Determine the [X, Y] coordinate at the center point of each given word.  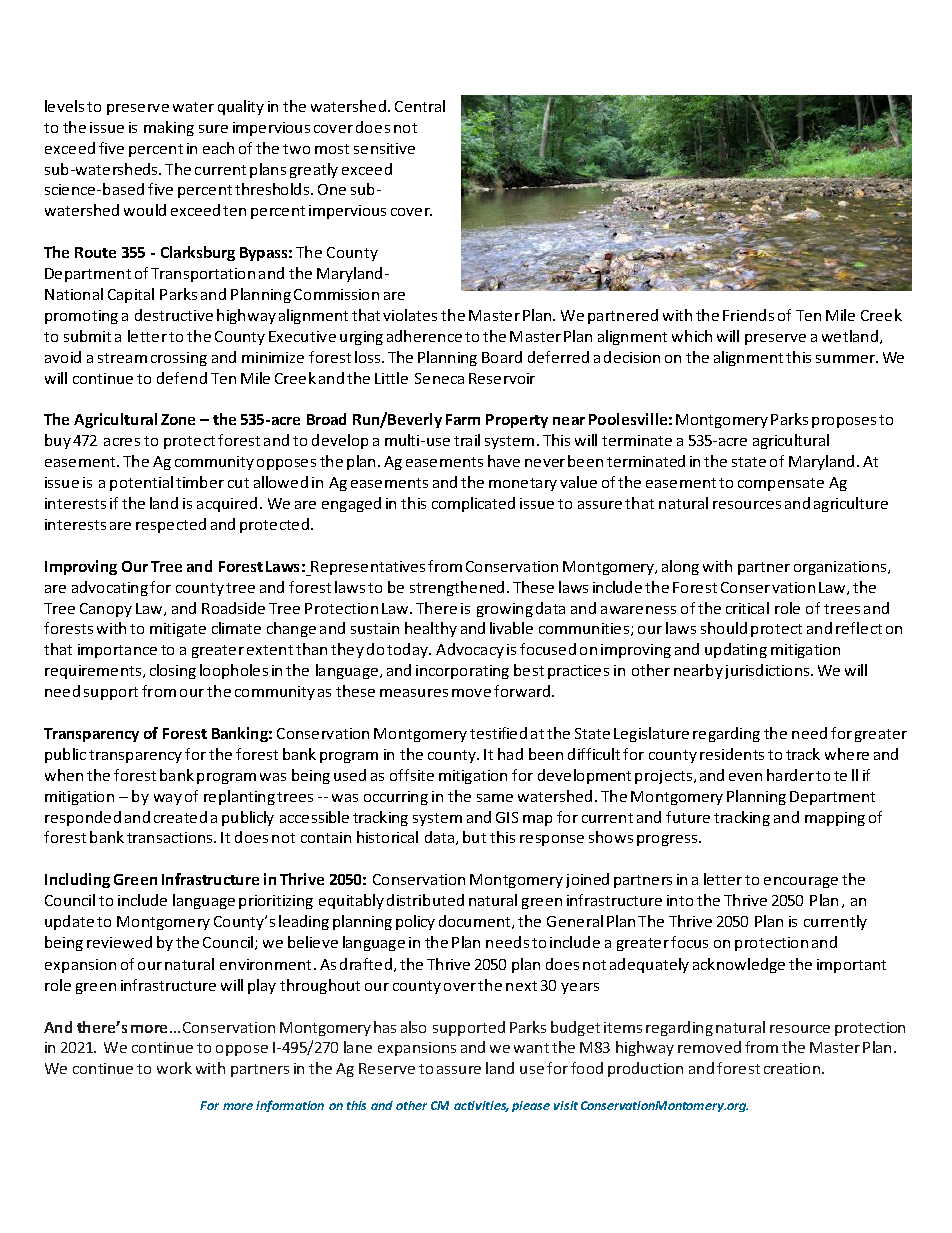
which [692, 336]
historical [387, 837]
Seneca [439, 378]
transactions [171, 837]
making [169, 128]
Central [420, 106]
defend [182, 378]
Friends [748, 315]
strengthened [457, 588]
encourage [801, 882]
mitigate [178, 630]
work [174, 1068]
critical [747, 608]
